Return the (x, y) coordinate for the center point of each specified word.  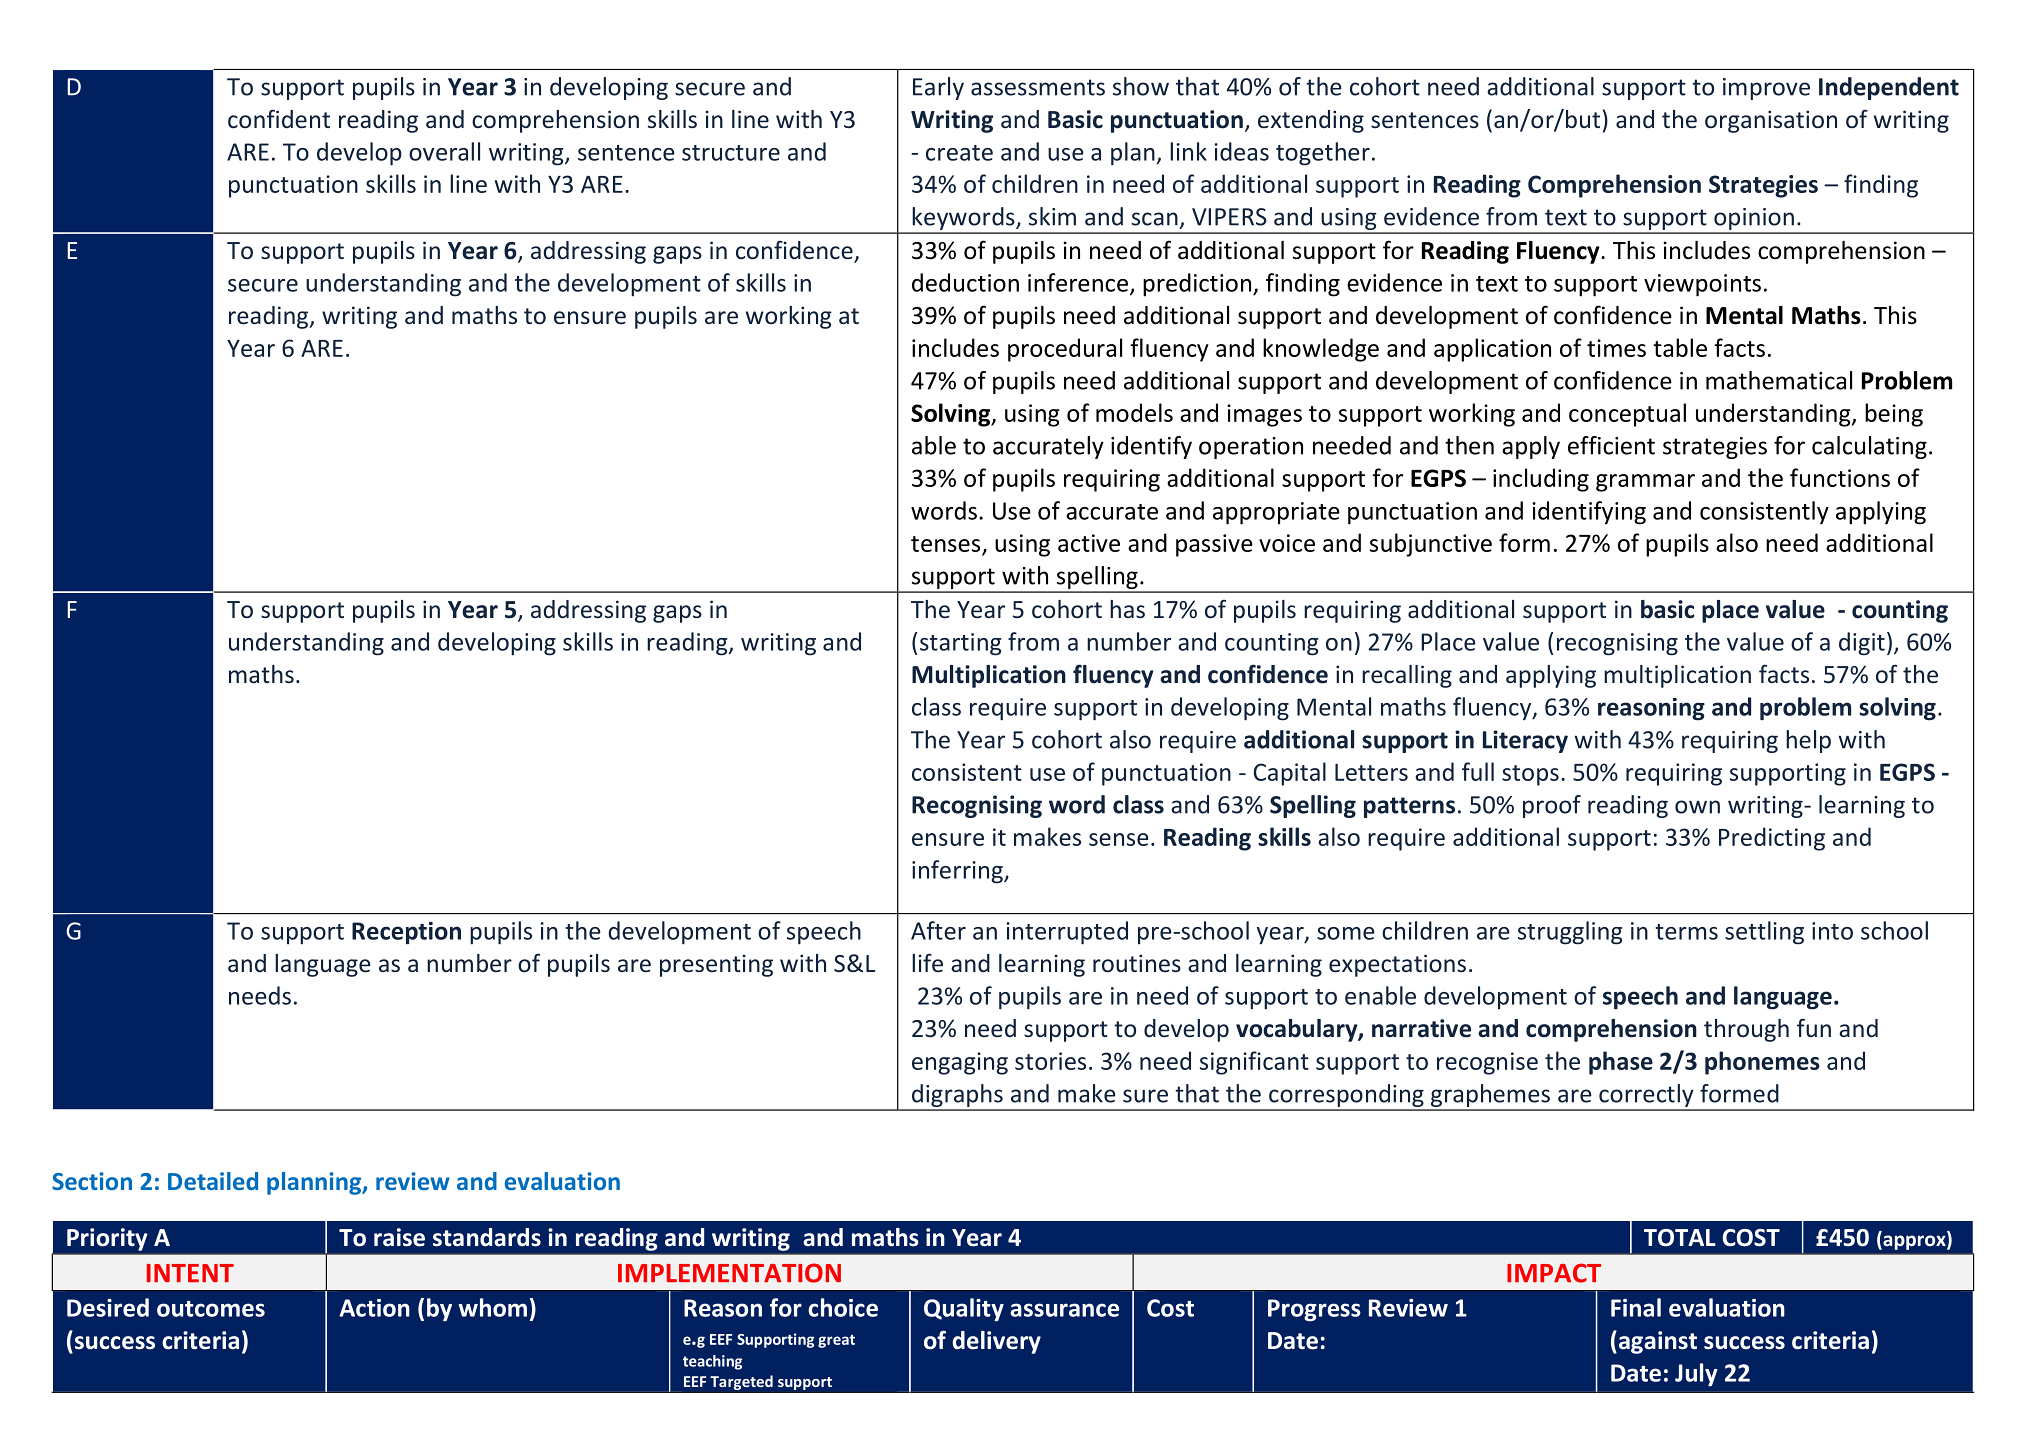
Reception (406, 933)
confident (279, 119)
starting (960, 644)
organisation (1771, 121)
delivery (996, 1342)
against (1656, 1342)
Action (374, 1308)
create (959, 153)
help (1808, 741)
